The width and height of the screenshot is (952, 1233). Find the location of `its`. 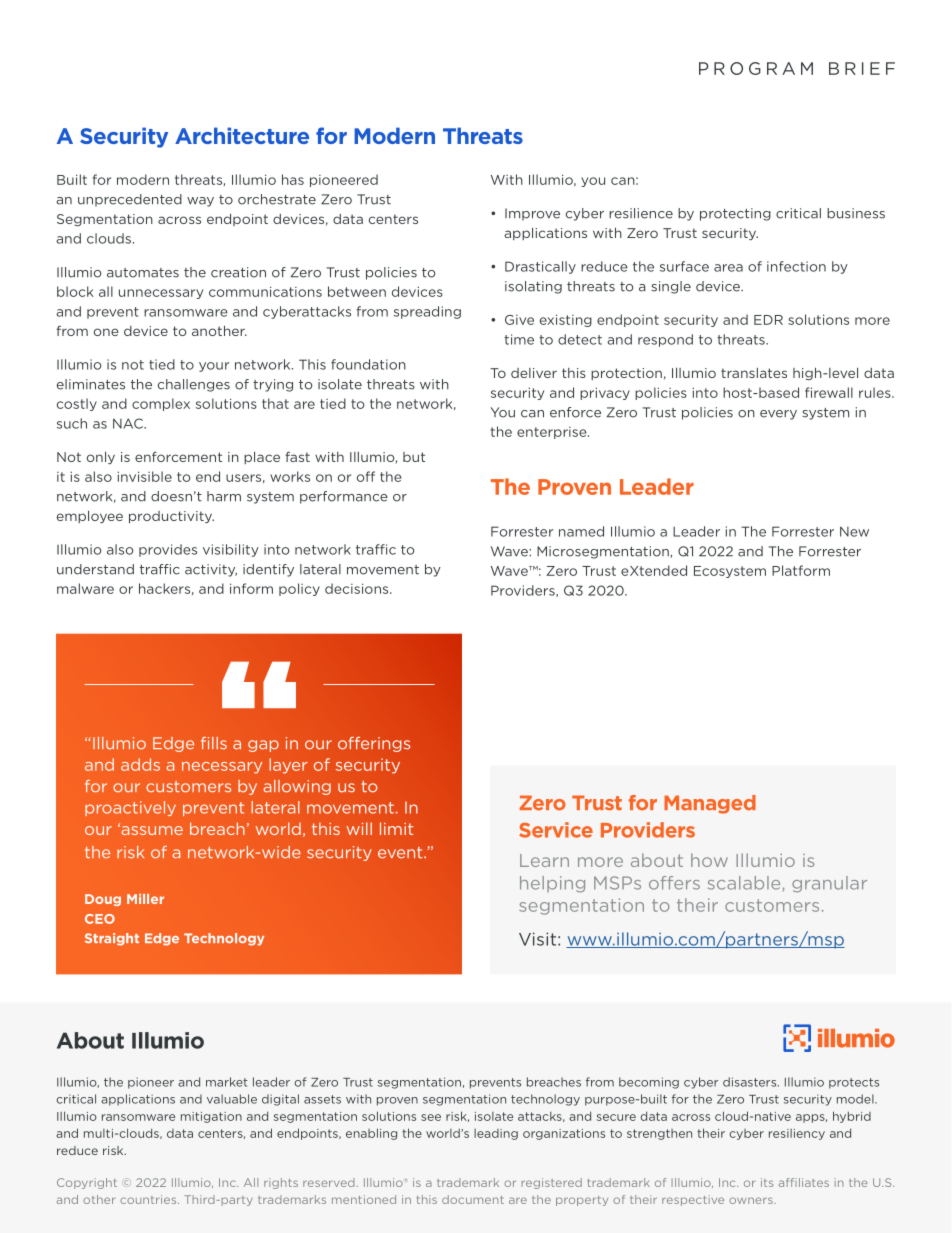

its is located at coordinates (767, 1182).
